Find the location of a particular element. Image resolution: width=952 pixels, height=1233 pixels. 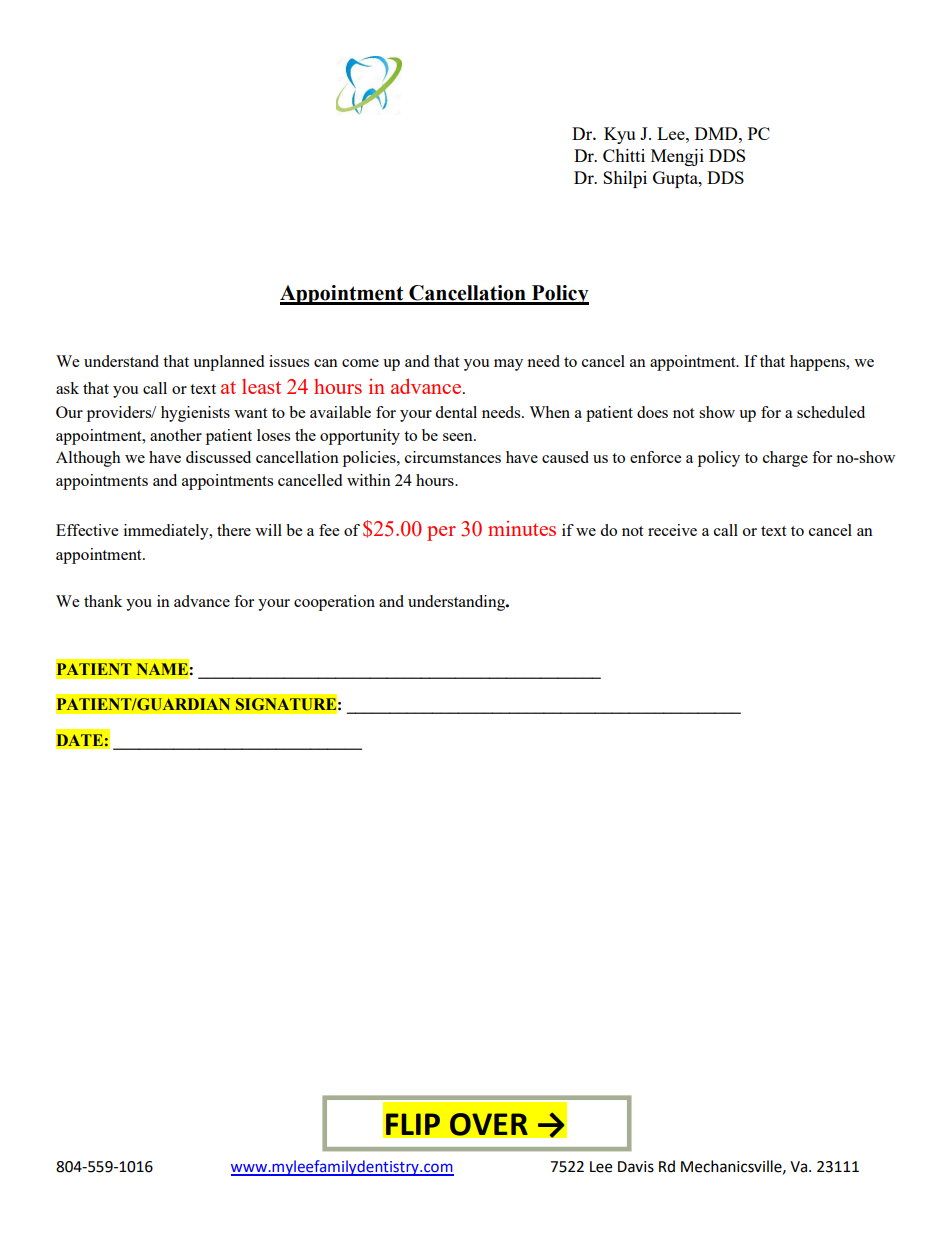

circumstances is located at coordinates (453, 457).
